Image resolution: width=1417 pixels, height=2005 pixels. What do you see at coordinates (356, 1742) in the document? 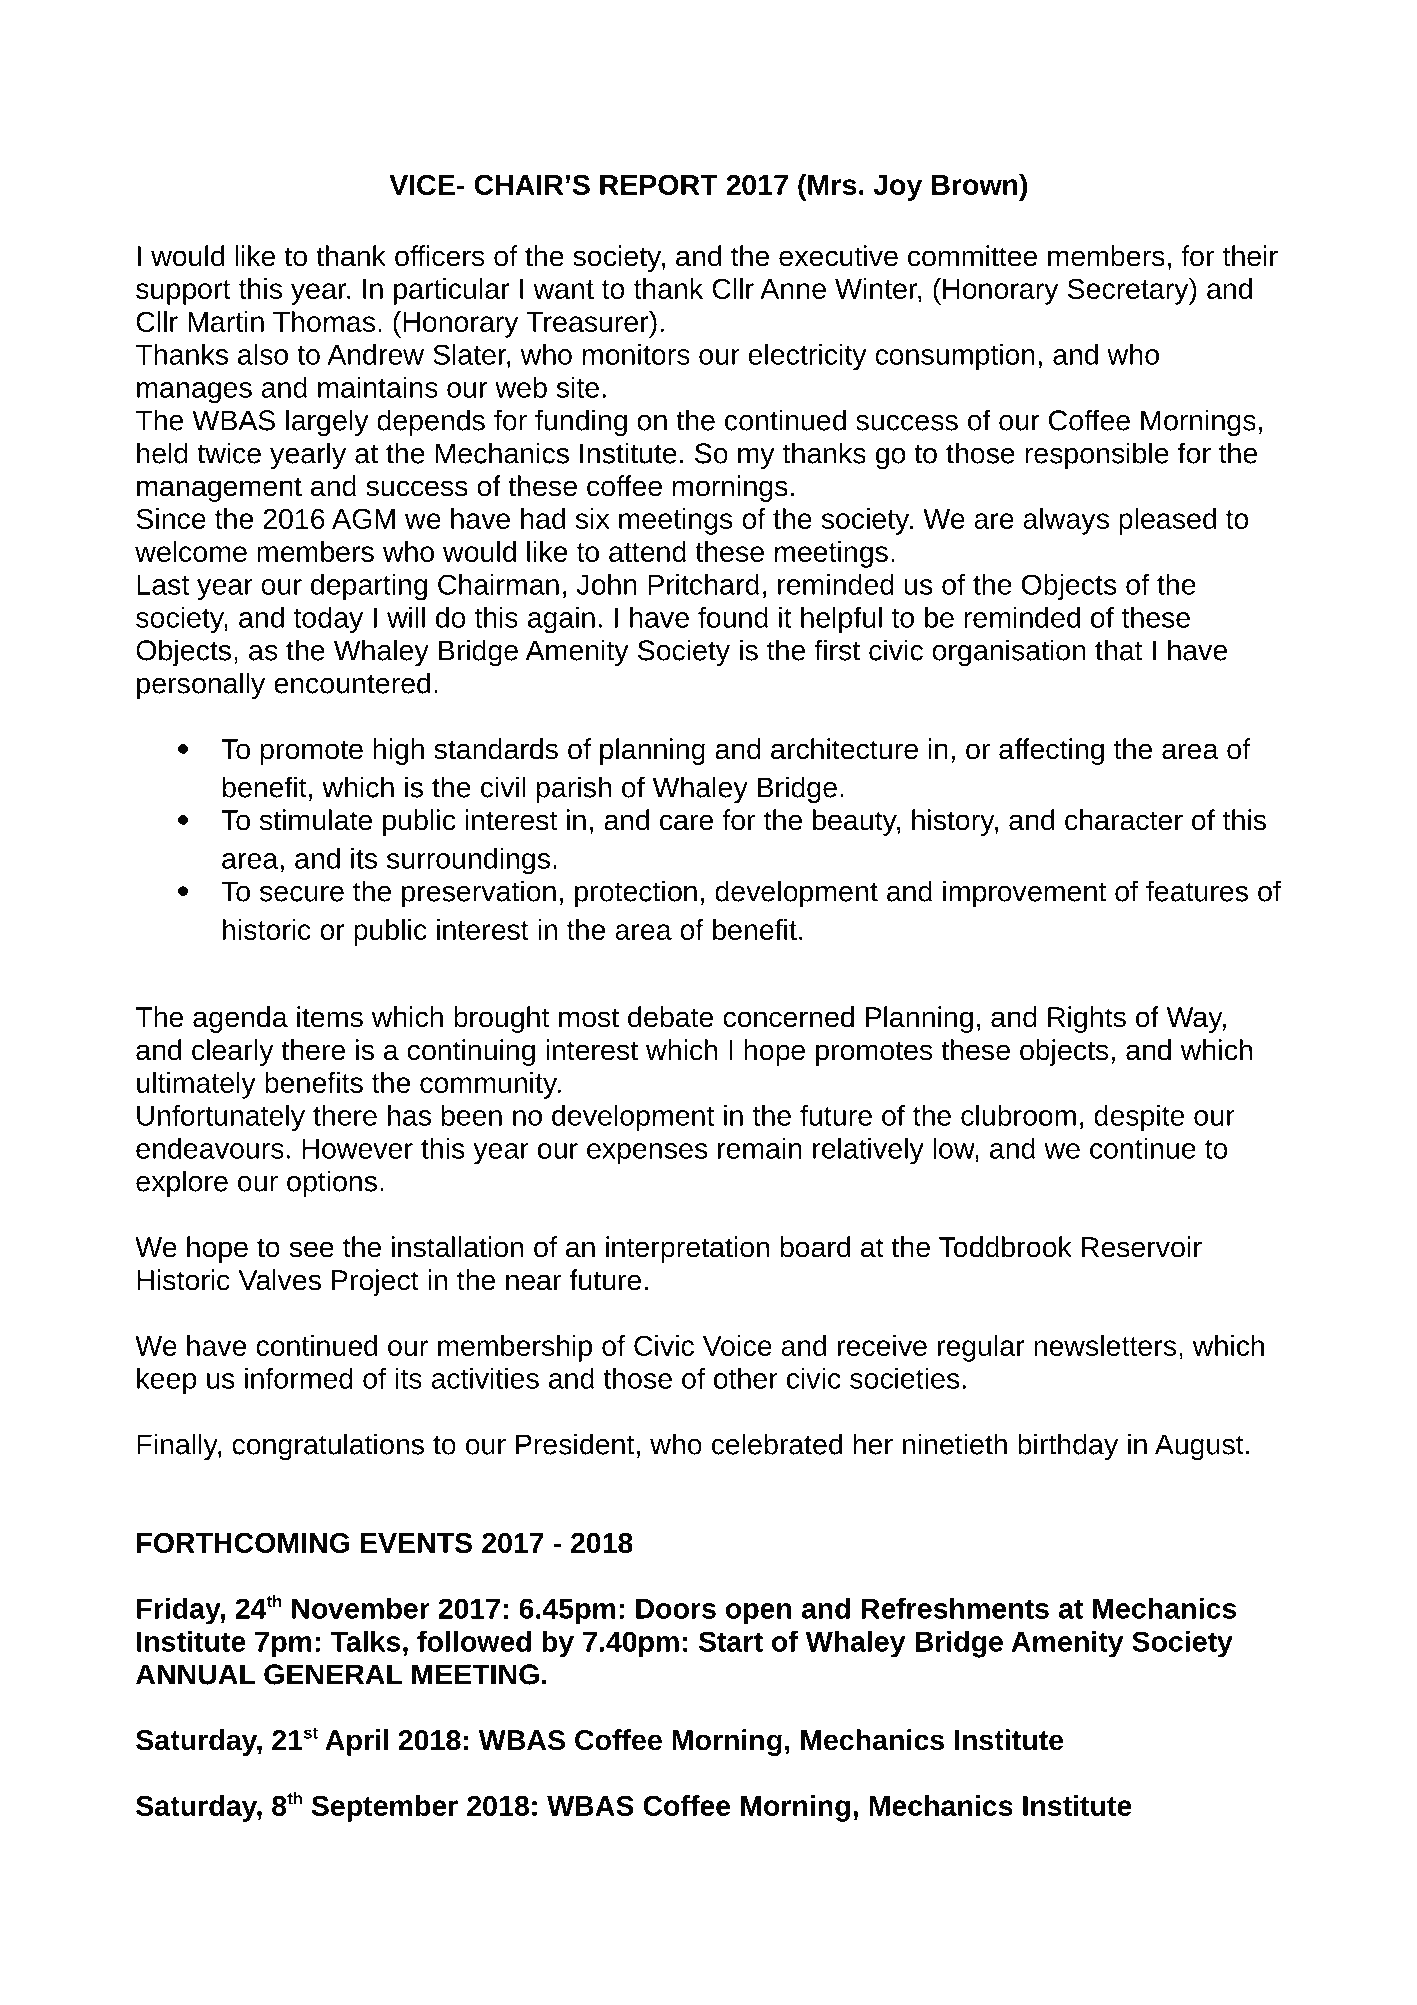
I see `April` at bounding box center [356, 1742].
